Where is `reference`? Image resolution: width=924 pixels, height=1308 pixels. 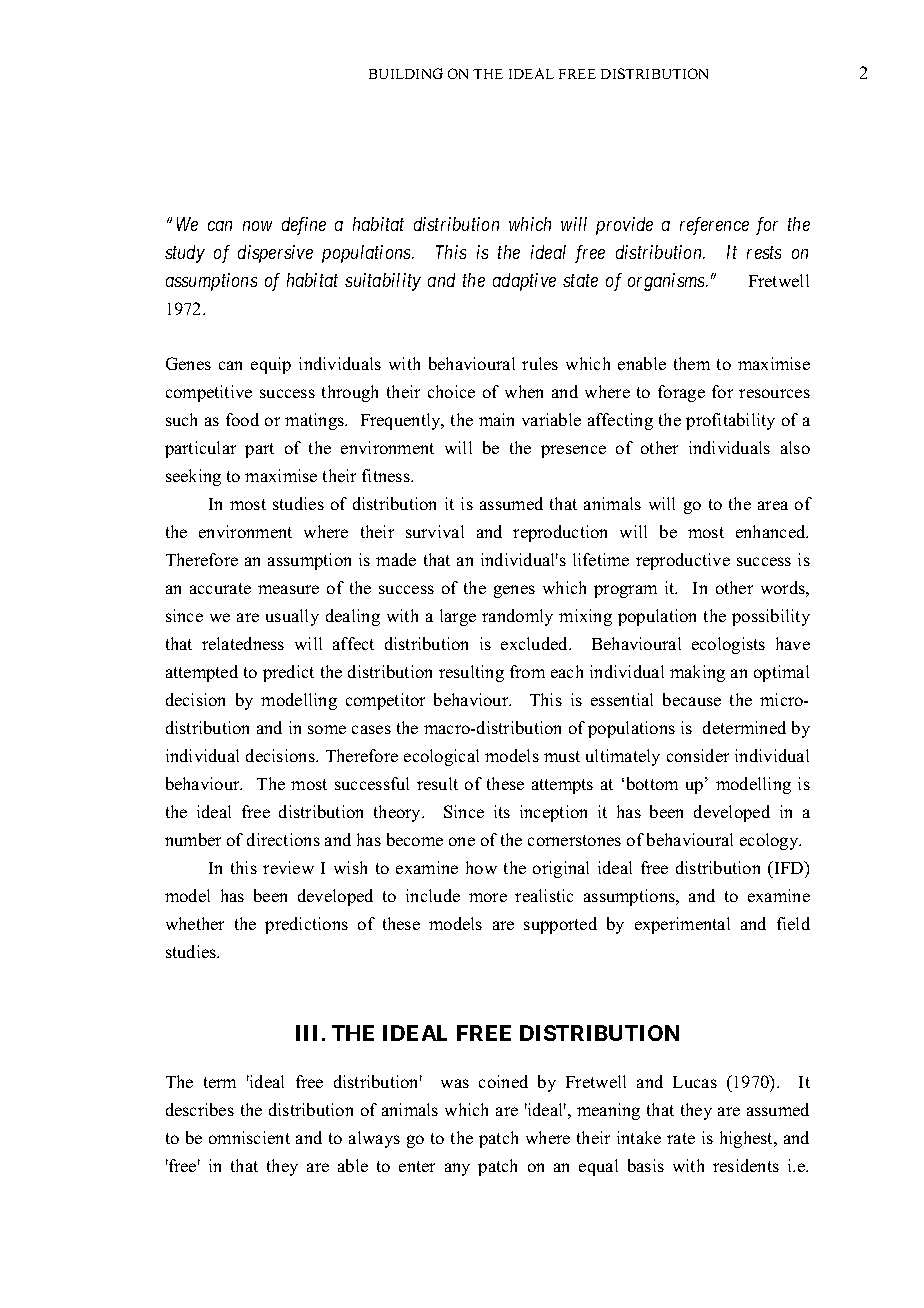 reference is located at coordinates (714, 226).
